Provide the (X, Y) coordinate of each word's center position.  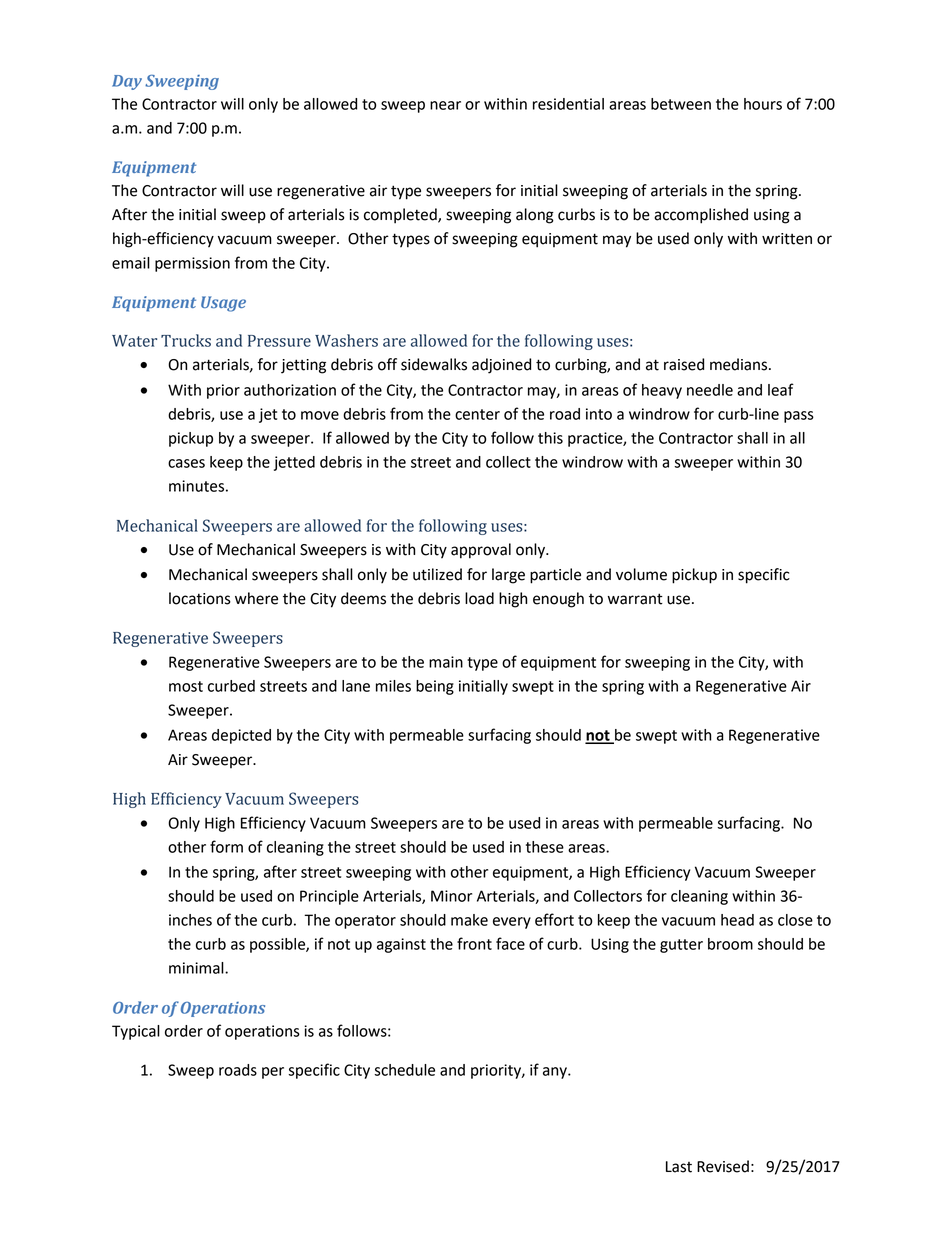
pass (799, 417)
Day (127, 82)
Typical (136, 1032)
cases (186, 463)
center (477, 414)
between (681, 104)
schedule (404, 1070)
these (545, 847)
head (737, 920)
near (445, 105)
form (226, 846)
